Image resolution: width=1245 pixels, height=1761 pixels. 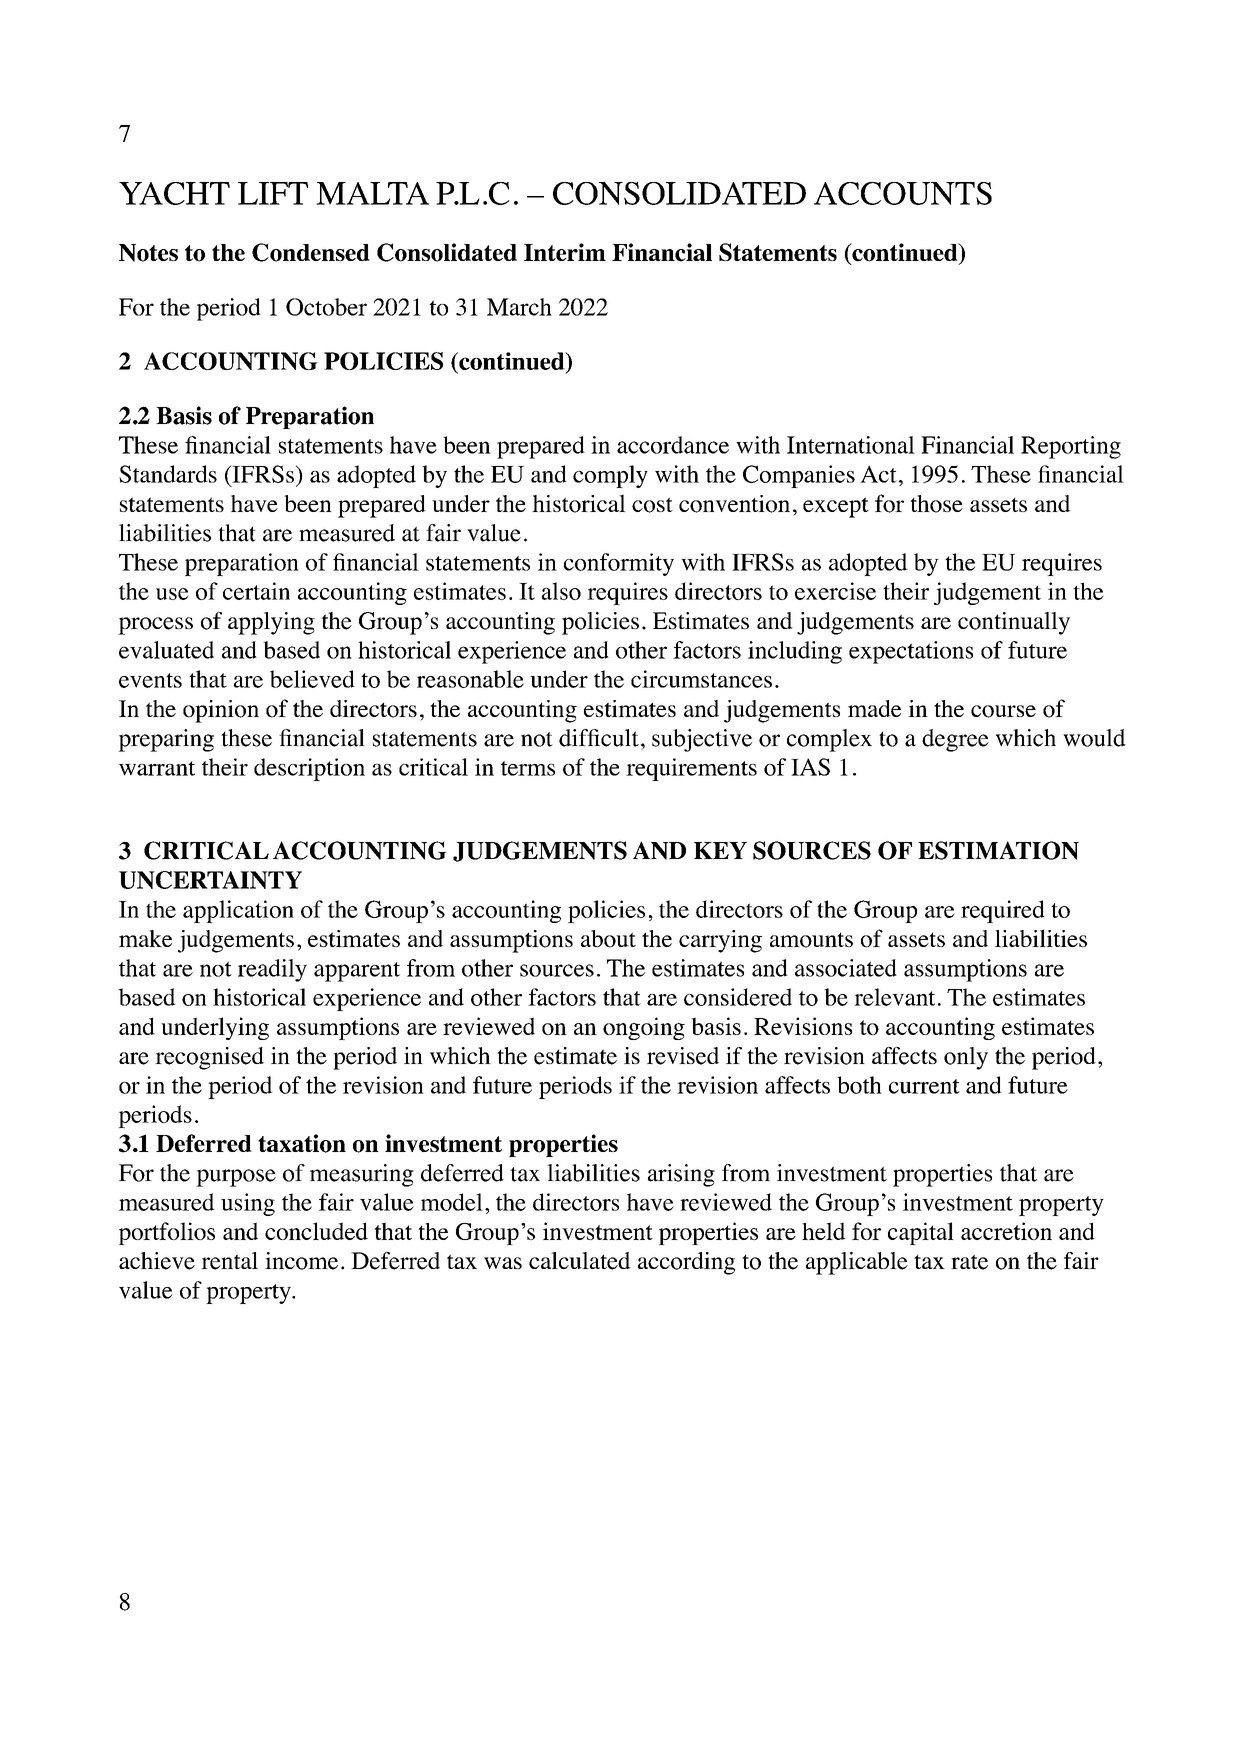 What do you see at coordinates (273, 193) in the screenshot?
I see `LIFT` at bounding box center [273, 193].
